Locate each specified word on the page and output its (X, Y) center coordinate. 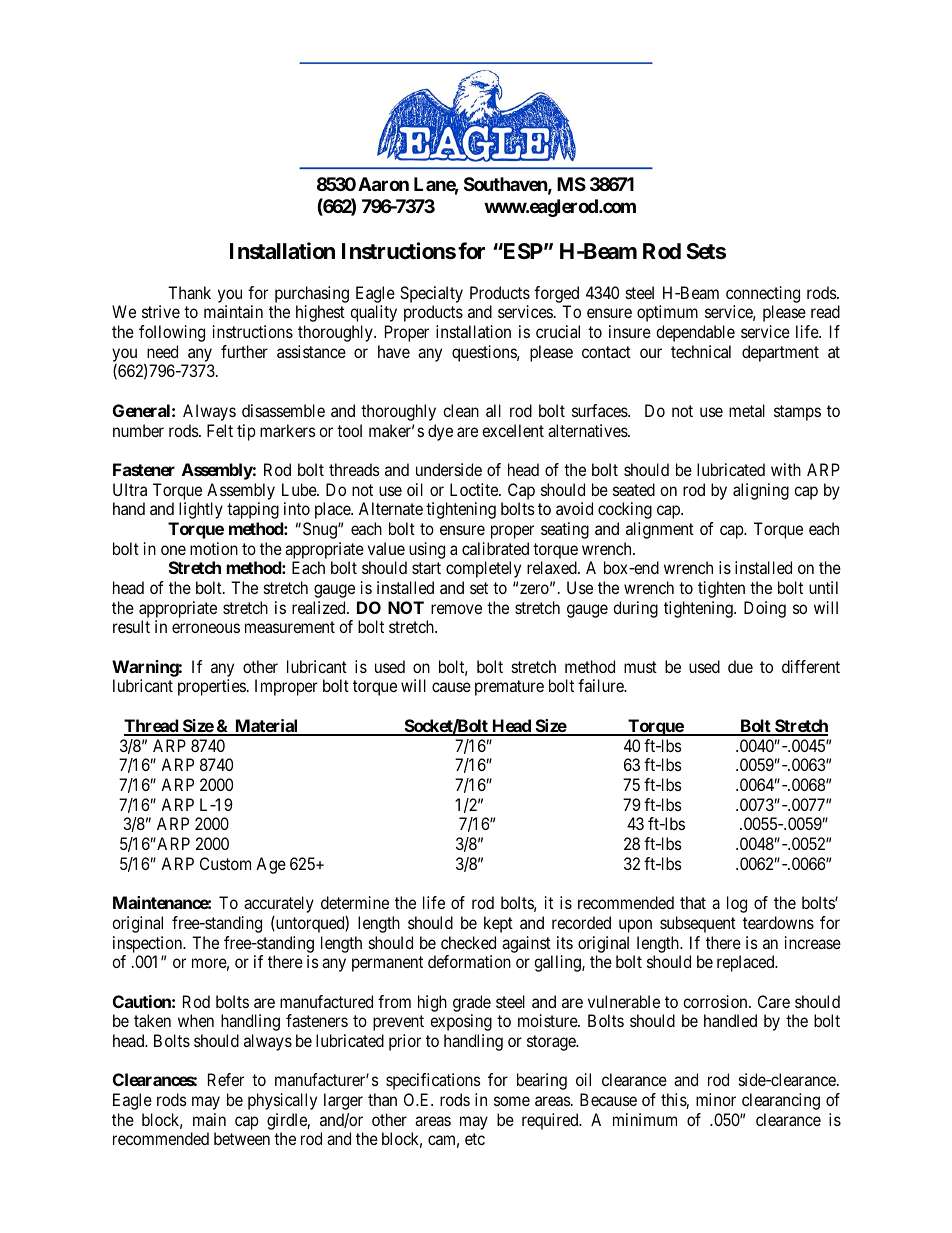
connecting (763, 294)
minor (716, 1099)
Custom (225, 863)
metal (747, 410)
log (737, 904)
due (740, 666)
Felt (220, 430)
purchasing (312, 294)
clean (461, 410)
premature (509, 688)
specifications (433, 1081)
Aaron (383, 184)
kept (498, 924)
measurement (290, 627)
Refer (226, 1079)
